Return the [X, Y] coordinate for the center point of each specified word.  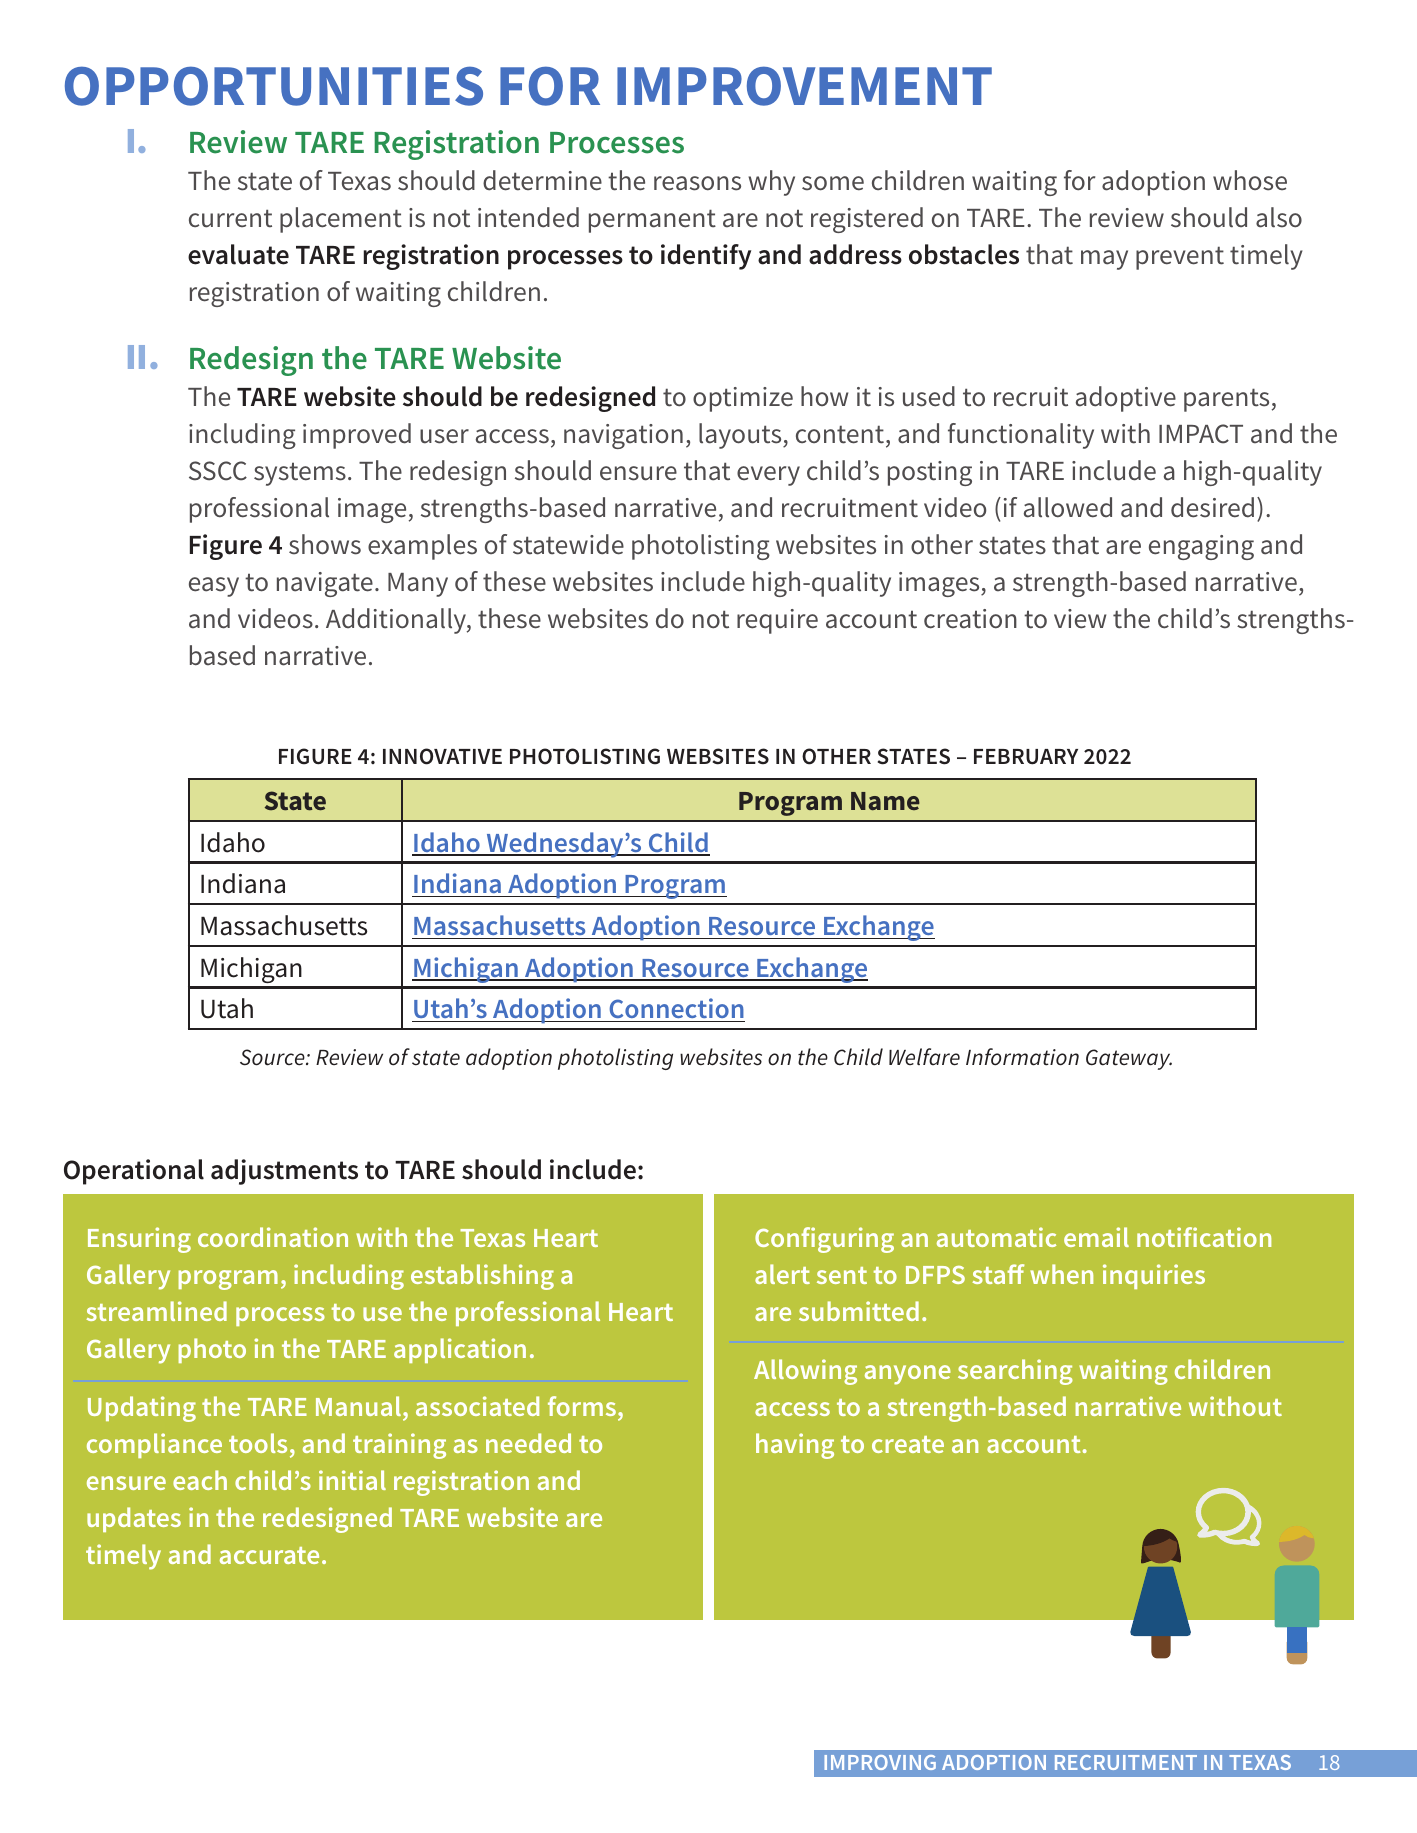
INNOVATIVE [442, 756]
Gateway [1129, 1059]
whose [1250, 180]
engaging [1201, 547]
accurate [269, 1555]
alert [782, 1274]
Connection [676, 1010]
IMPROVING [880, 1762]
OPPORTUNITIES [274, 86]
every [768, 476]
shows [325, 544]
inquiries [1154, 1276]
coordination [273, 1237]
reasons [697, 183]
